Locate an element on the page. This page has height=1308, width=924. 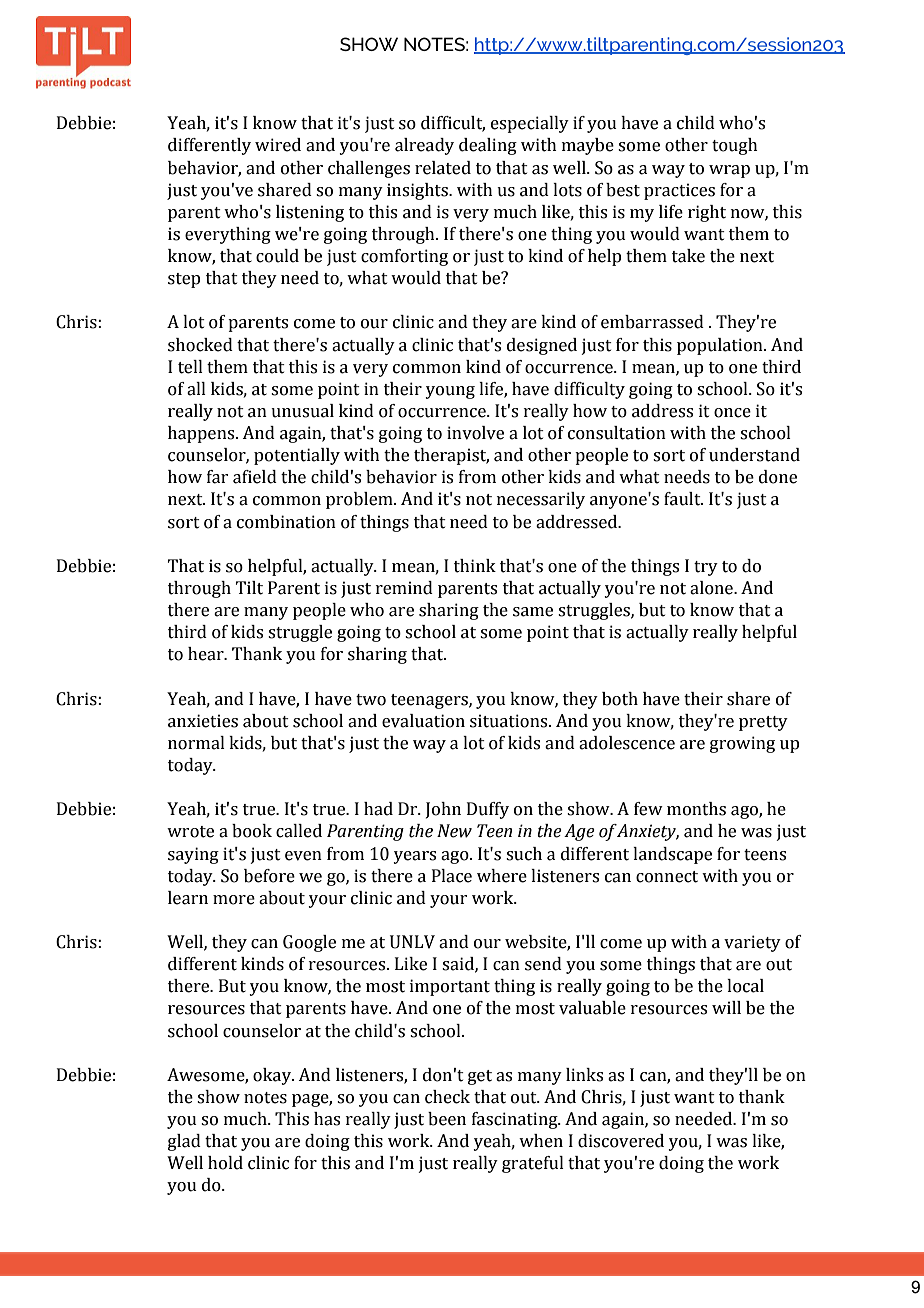
wired is located at coordinates (278, 145).
